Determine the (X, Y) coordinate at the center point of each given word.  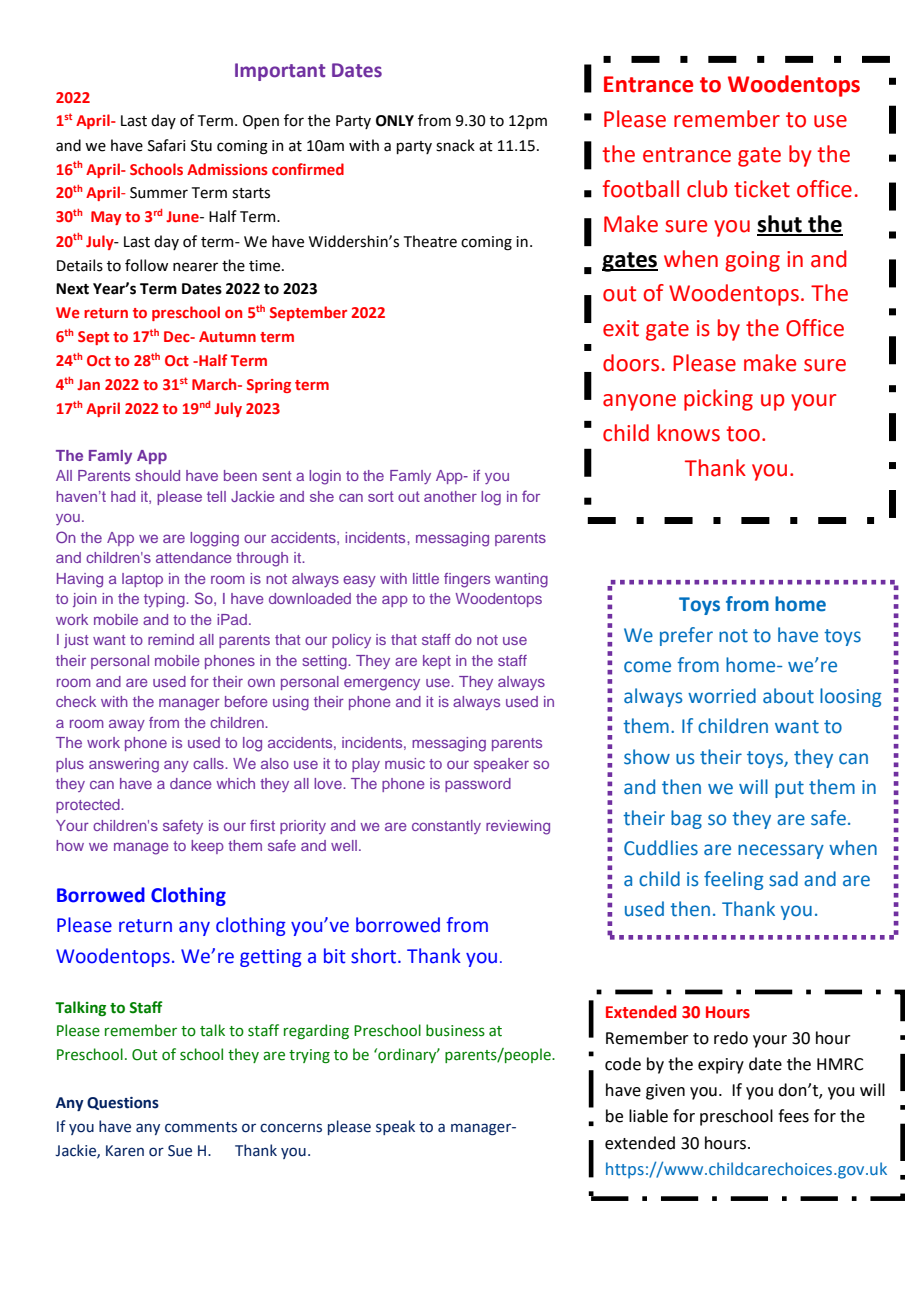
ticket (762, 189)
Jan (88, 384)
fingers (467, 580)
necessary (781, 851)
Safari (166, 145)
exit (621, 328)
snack (455, 145)
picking (718, 400)
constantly (446, 827)
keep (207, 847)
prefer (686, 636)
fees (793, 1116)
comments (201, 1127)
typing (165, 600)
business (455, 1030)
